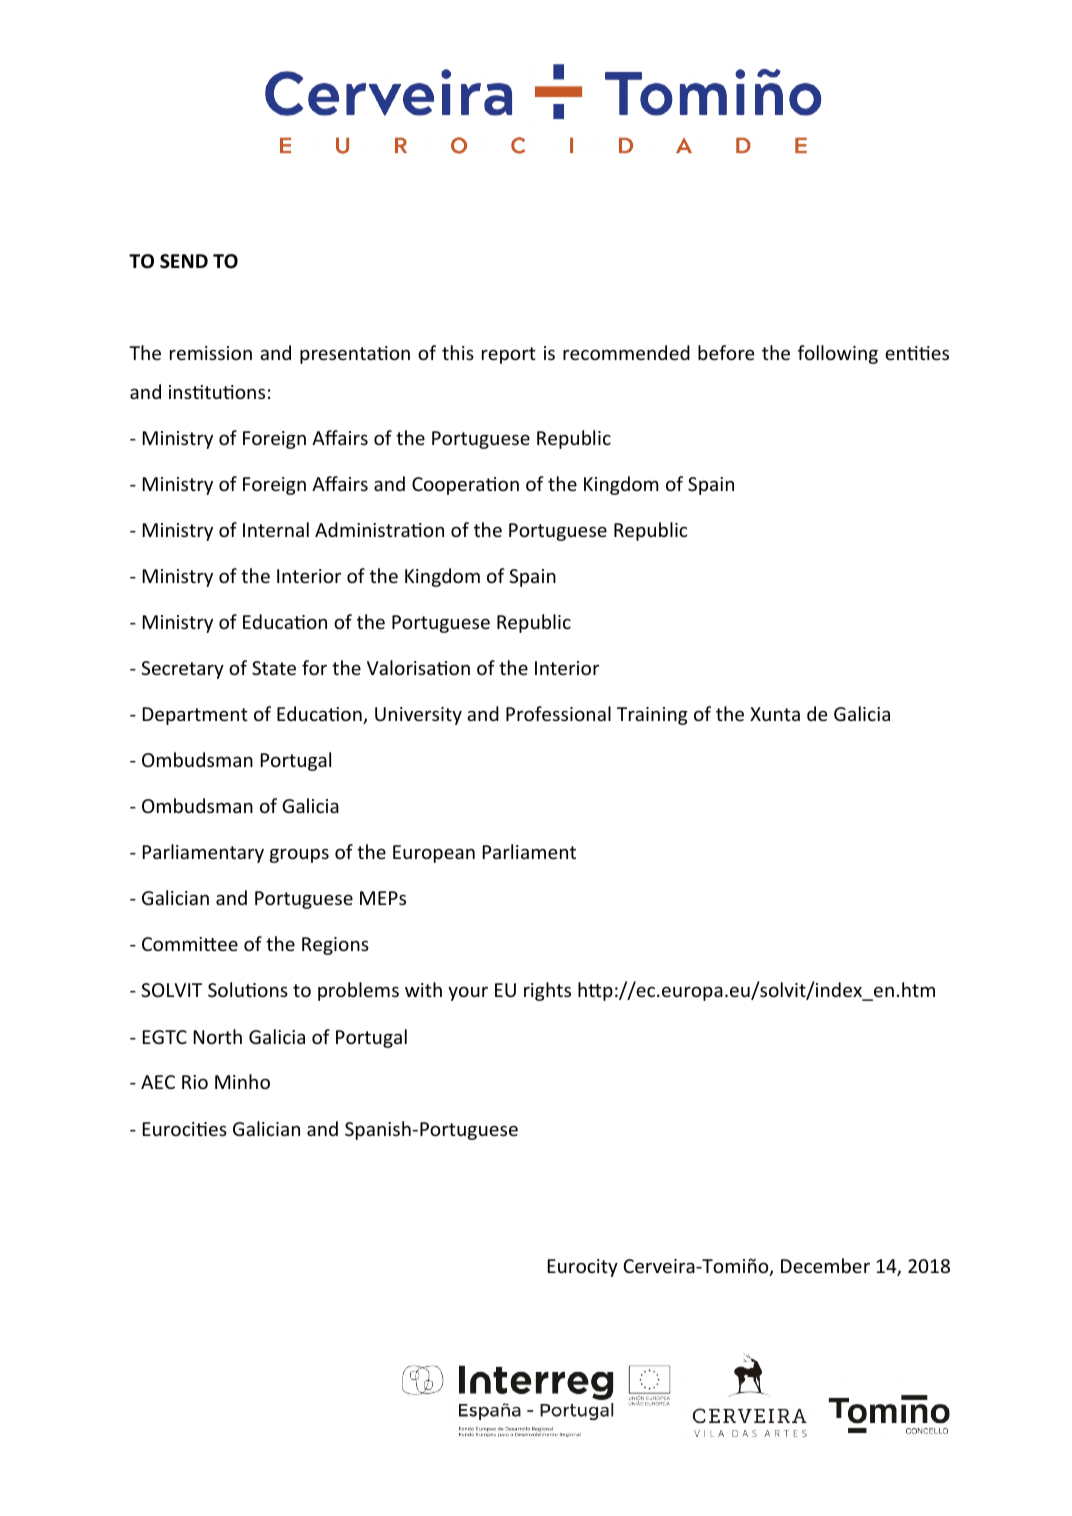 This image has width=1072, height=1516. I want to click on rights, so click(547, 991).
